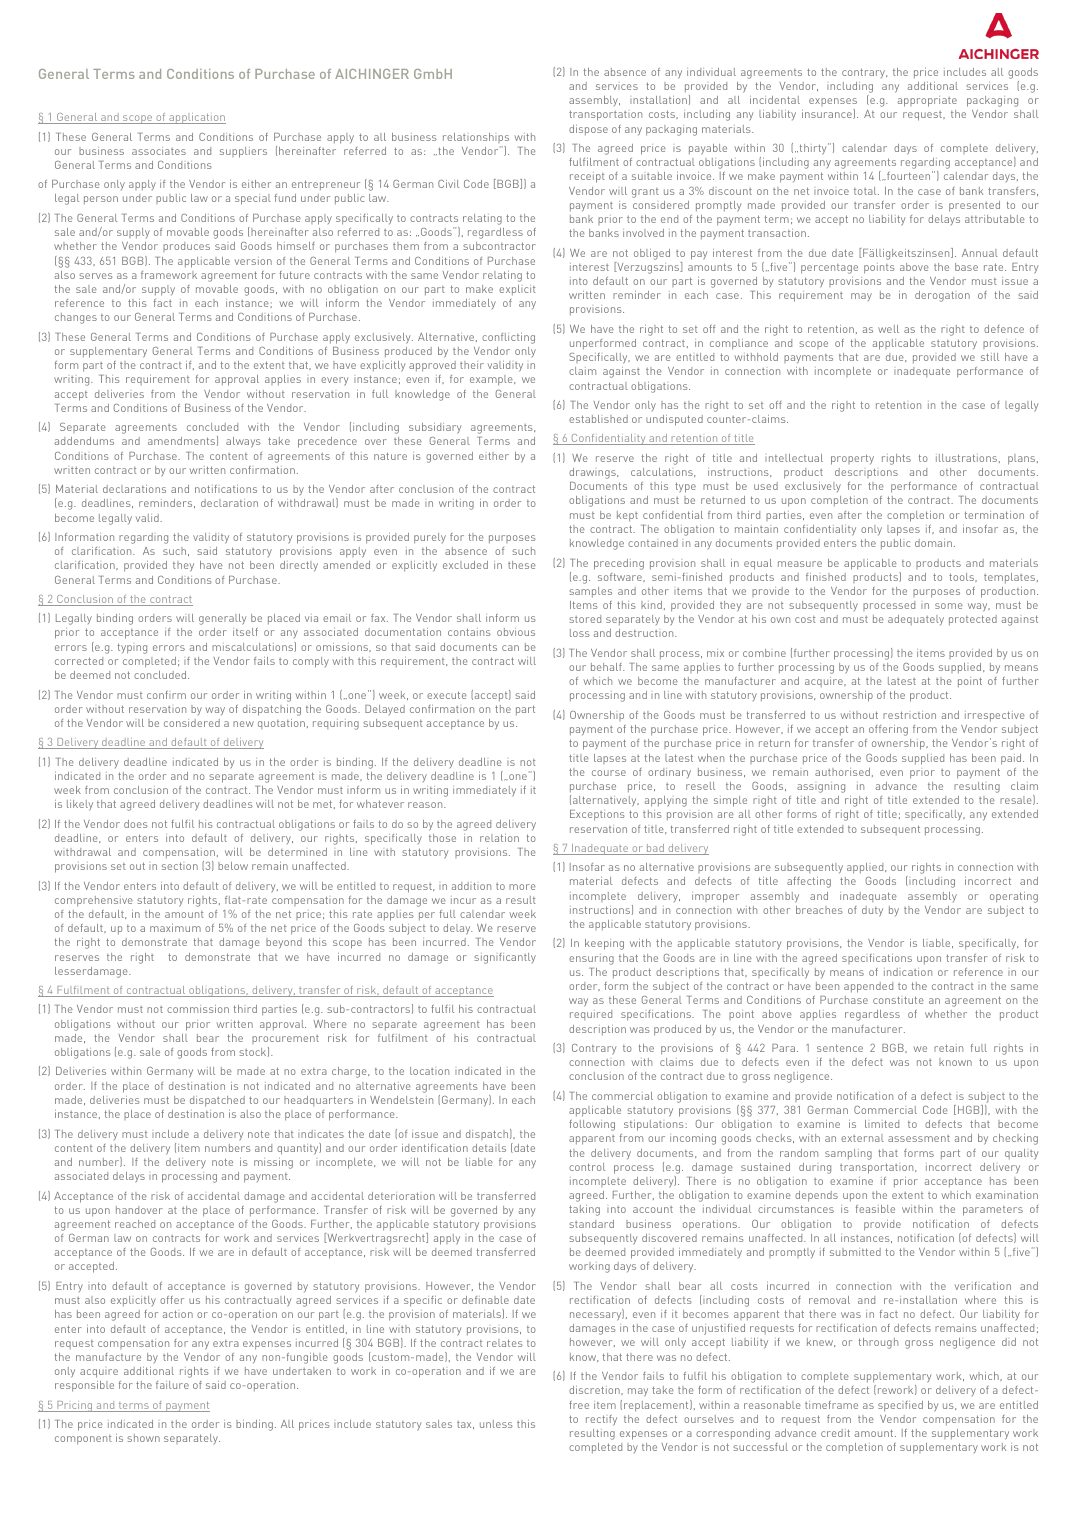 This page has height=1520, width=1075. Describe the element at coordinates (609, 773) in the page. I see `course` at that location.
